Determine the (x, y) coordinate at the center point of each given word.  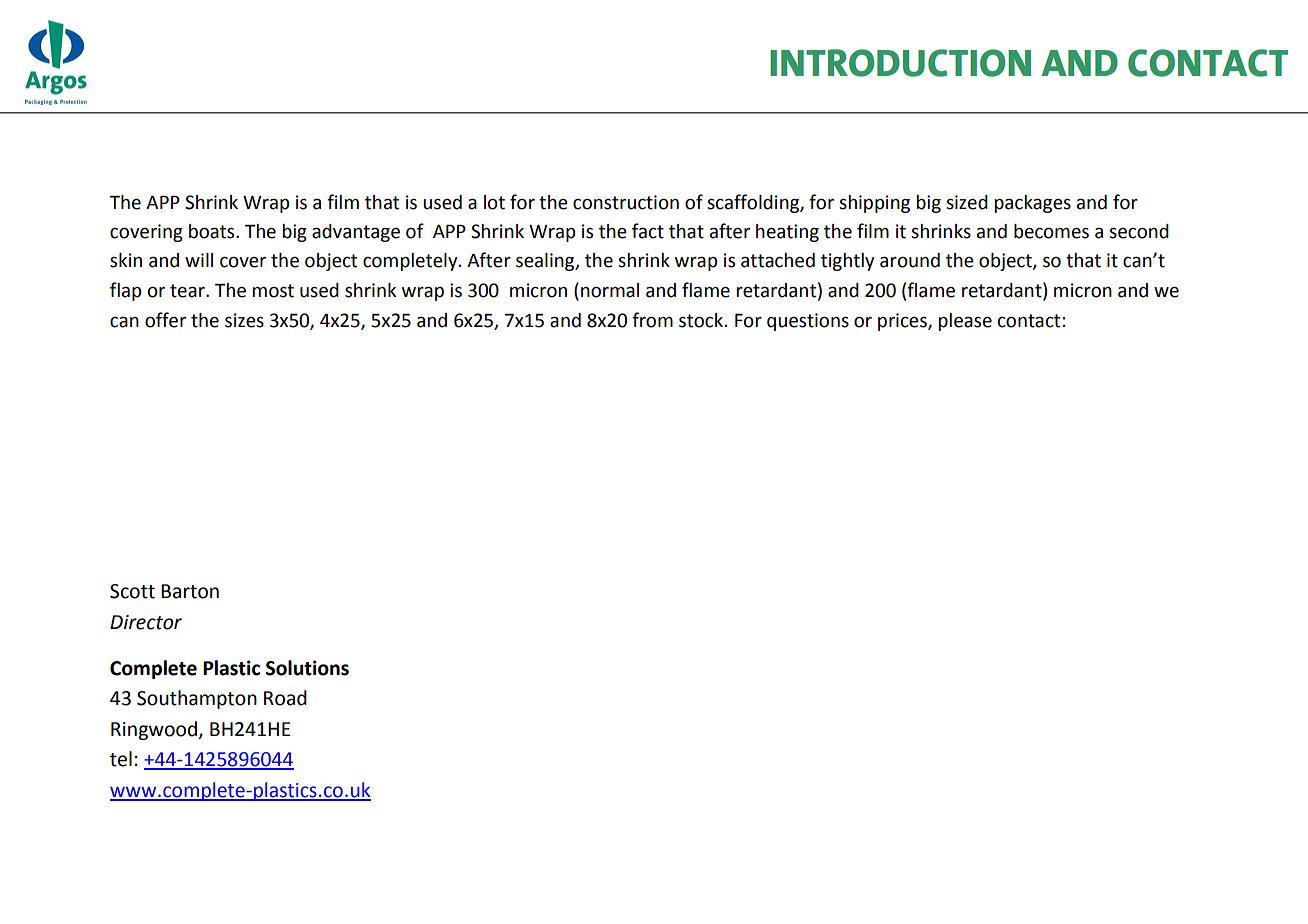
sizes (244, 320)
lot (494, 202)
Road (285, 698)
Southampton (197, 699)
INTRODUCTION (900, 63)
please (965, 322)
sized (967, 202)
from (652, 320)
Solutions (307, 668)
